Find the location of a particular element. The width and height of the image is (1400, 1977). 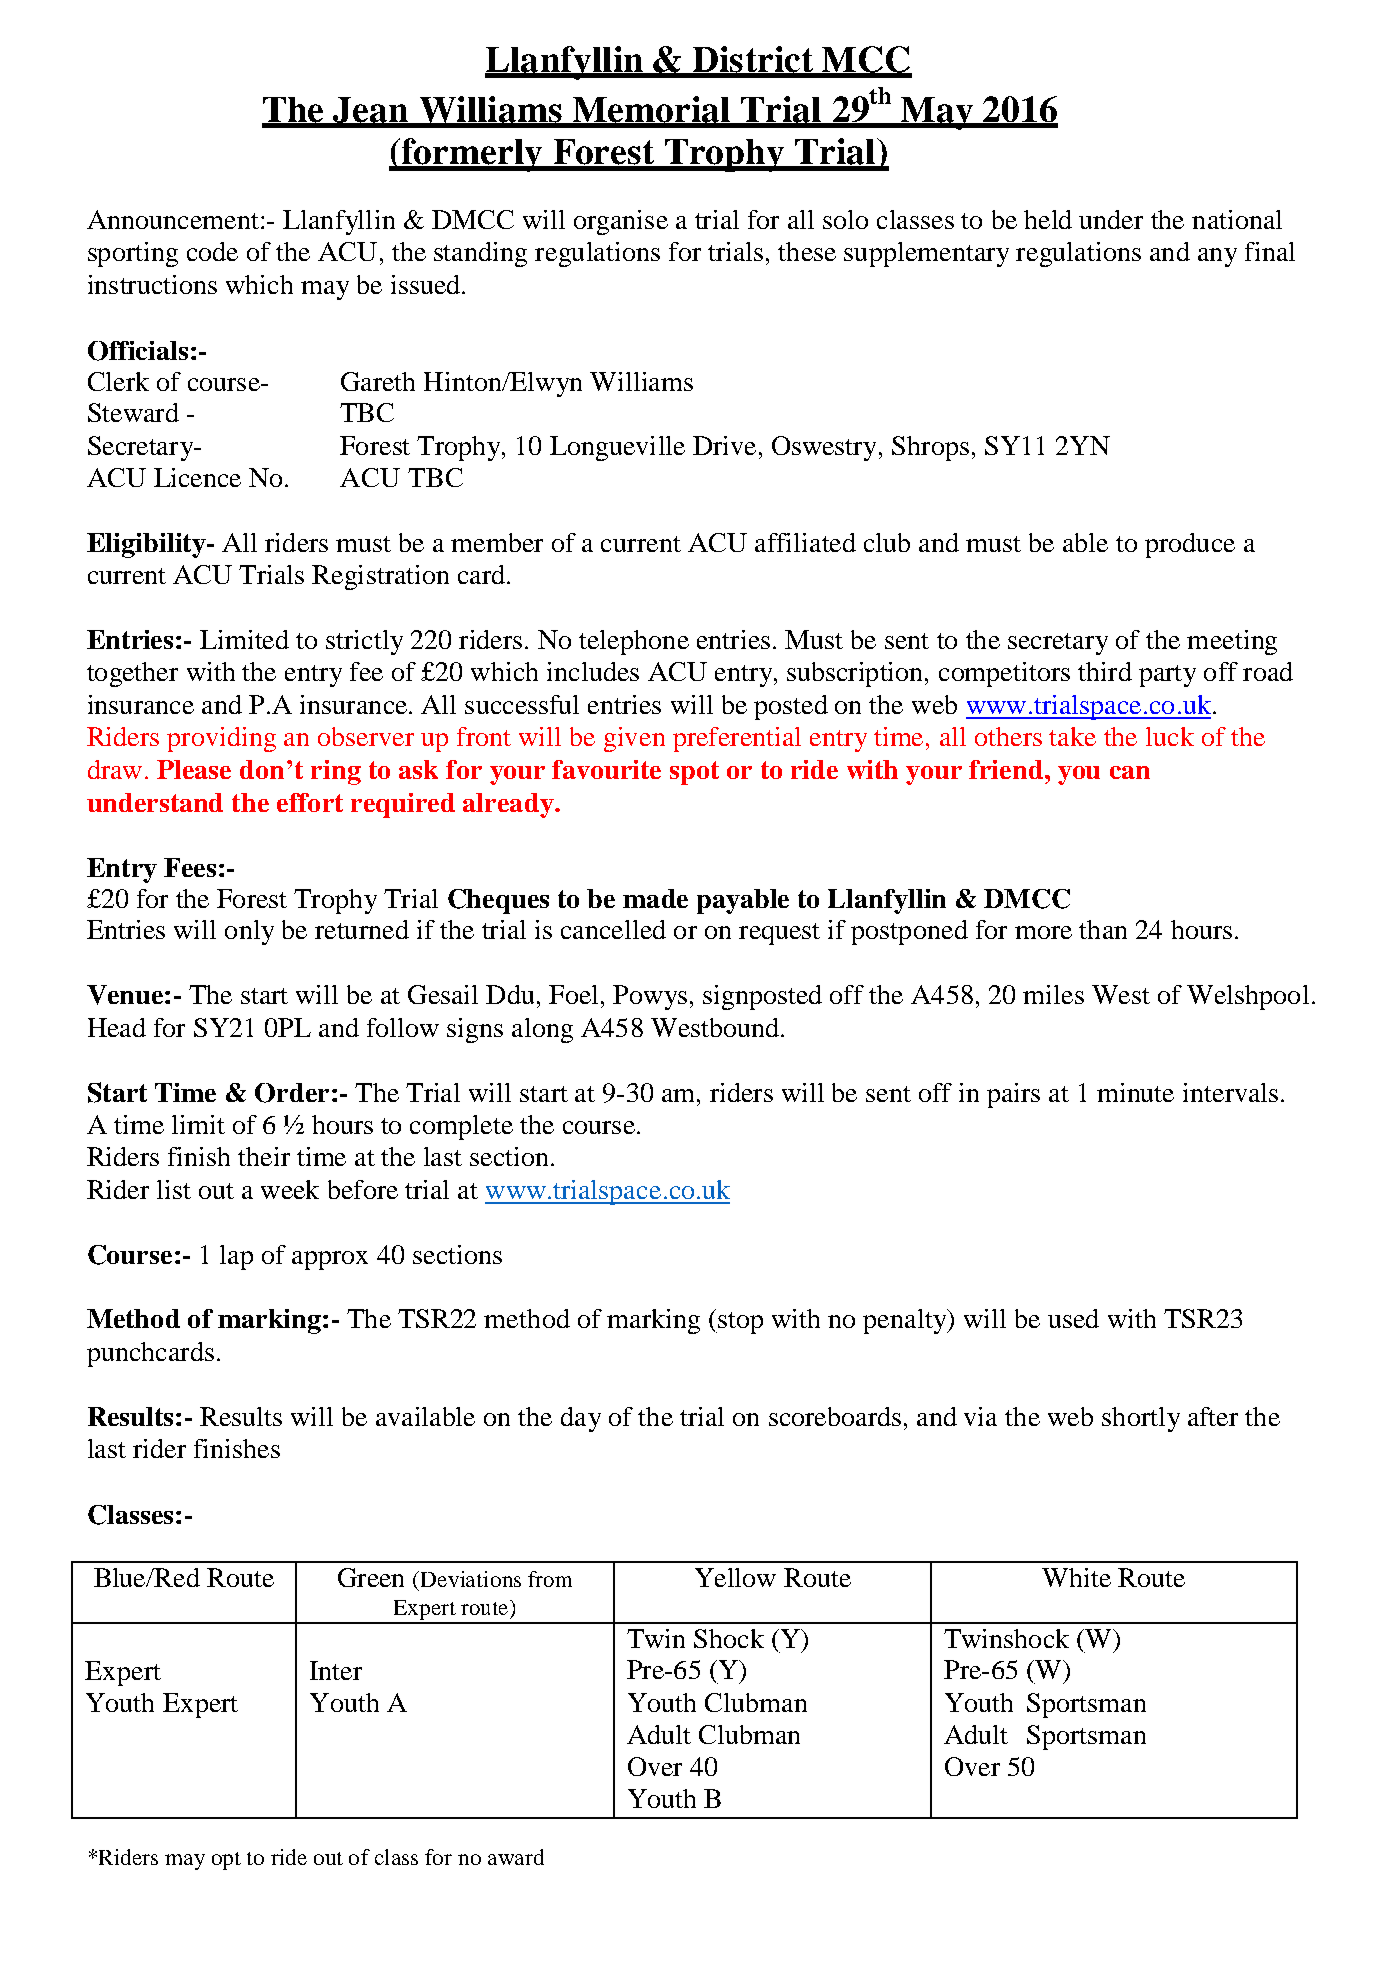

minute is located at coordinates (1135, 1092).
